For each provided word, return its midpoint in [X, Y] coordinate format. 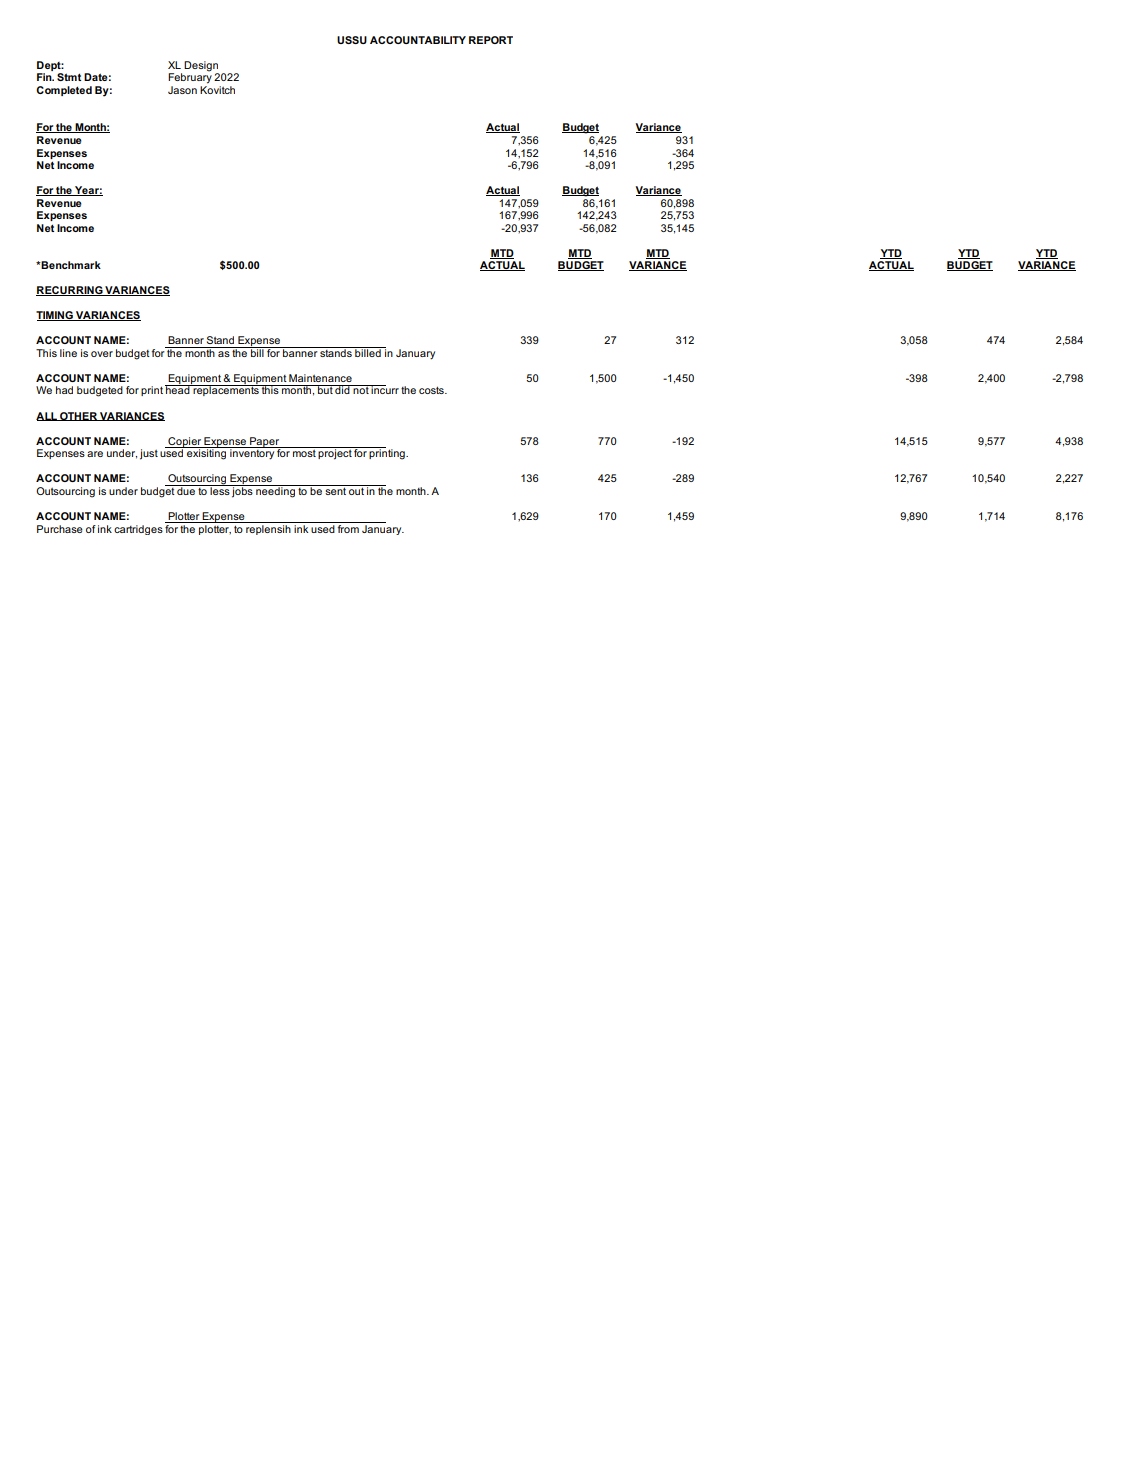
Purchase [60, 529]
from [348, 529]
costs [432, 390]
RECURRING [70, 291]
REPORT [491, 40]
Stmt [69, 77]
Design [201, 67]
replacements [226, 390]
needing [275, 491]
